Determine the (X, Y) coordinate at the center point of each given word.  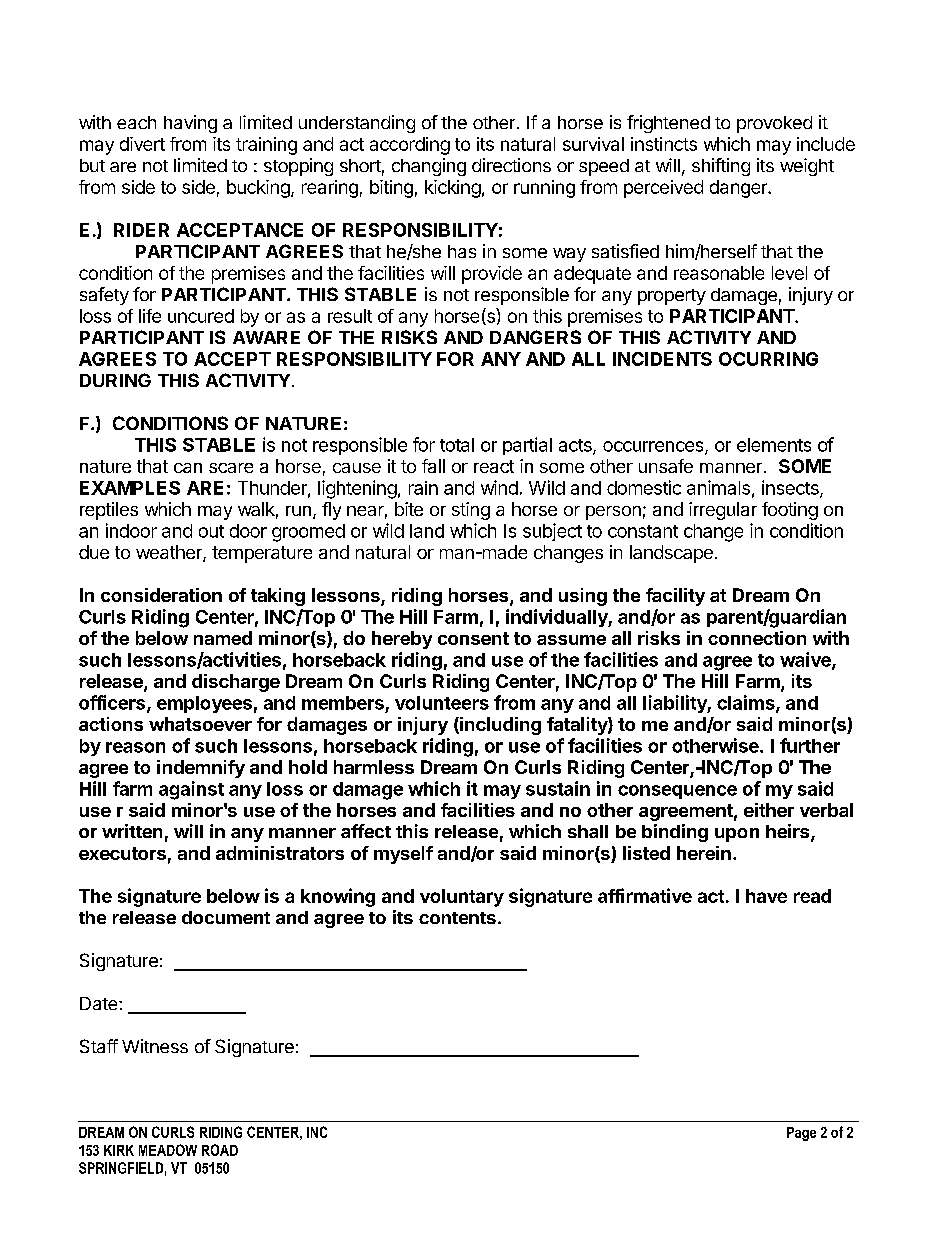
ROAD (220, 1150)
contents (457, 918)
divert (142, 144)
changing (429, 167)
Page (801, 1134)
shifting (721, 167)
